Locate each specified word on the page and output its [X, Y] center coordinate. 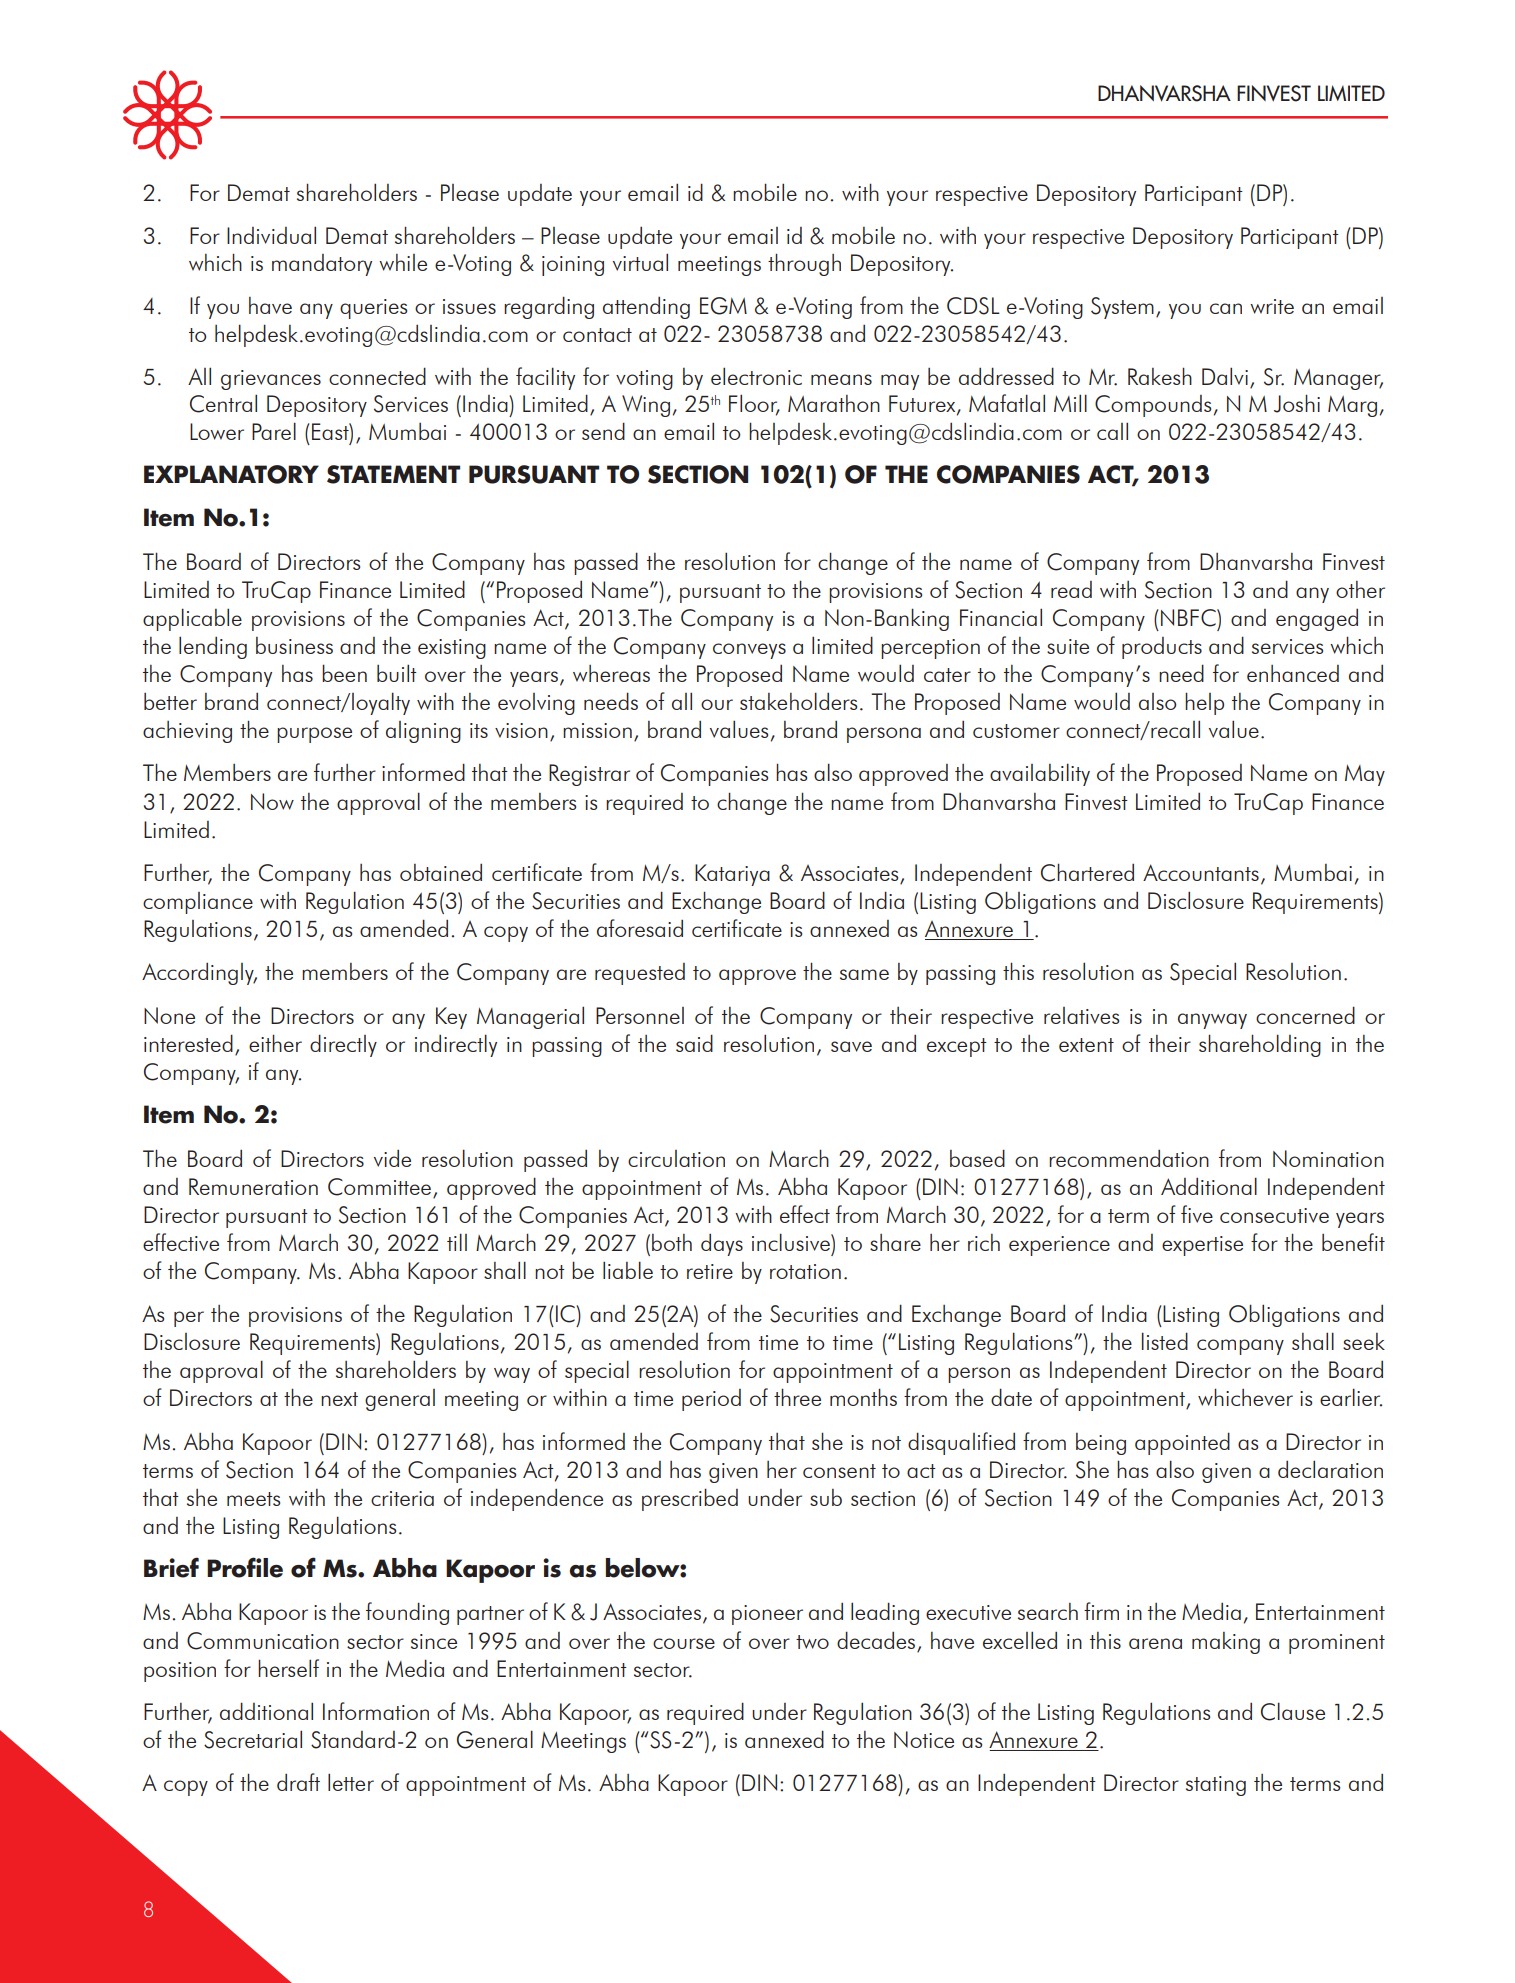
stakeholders [798, 701]
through [804, 264]
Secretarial [253, 1739]
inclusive [792, 1242]
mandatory [322, 265]
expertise [1202, 1246]
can [1226, 308]
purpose [314, 735]
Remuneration [253, 1186]
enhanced [1293, 673]
